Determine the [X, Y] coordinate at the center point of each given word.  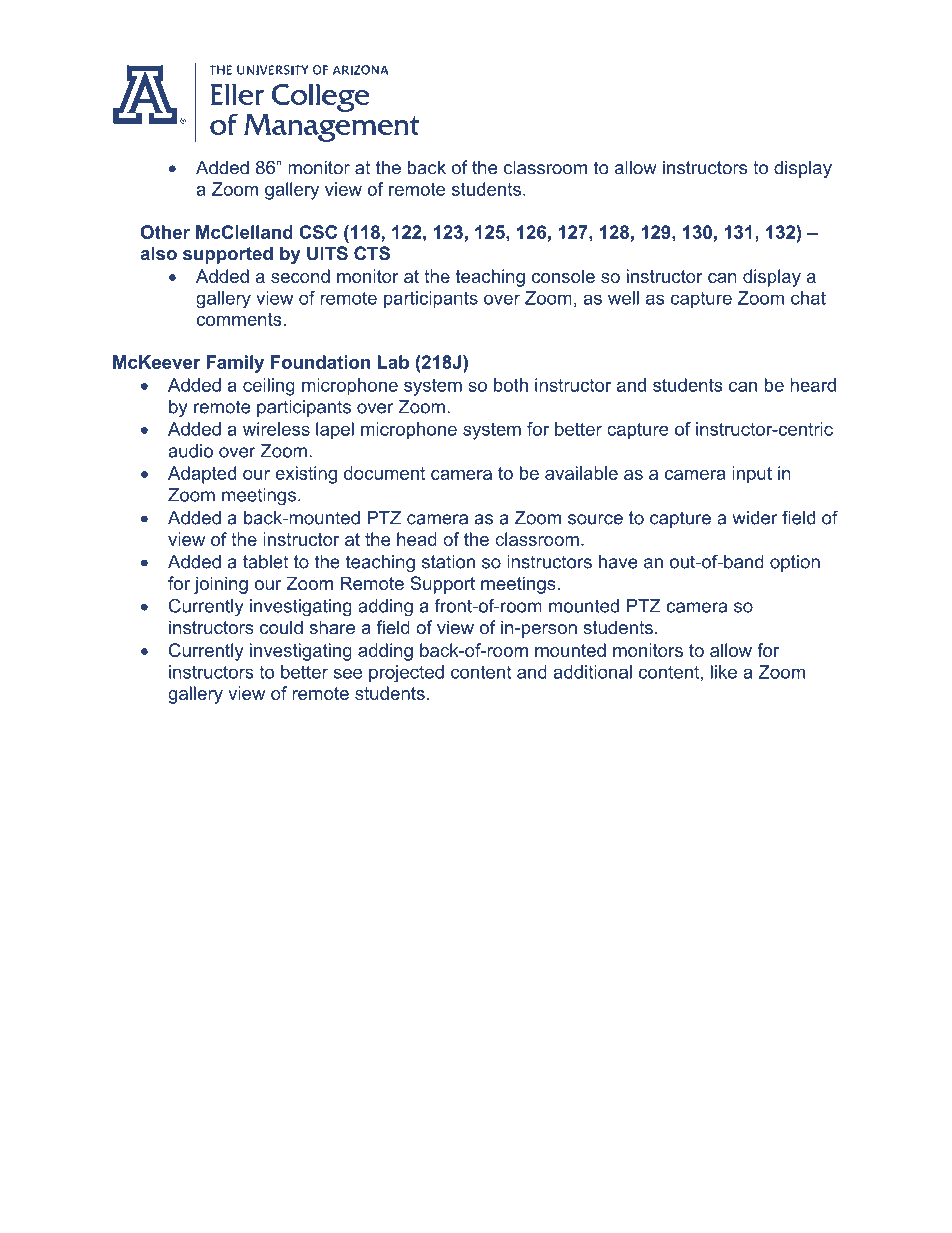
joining [221, 585]
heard [813, 385]
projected [406, 674]
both [511, 385]
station [448, 562]
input [752, 475]
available [581, 473]
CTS [372, 253]
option [795, 563]
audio [190, 451]
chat [808, 298]
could [281, 627]
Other [165, 232]
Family [235, 364]
